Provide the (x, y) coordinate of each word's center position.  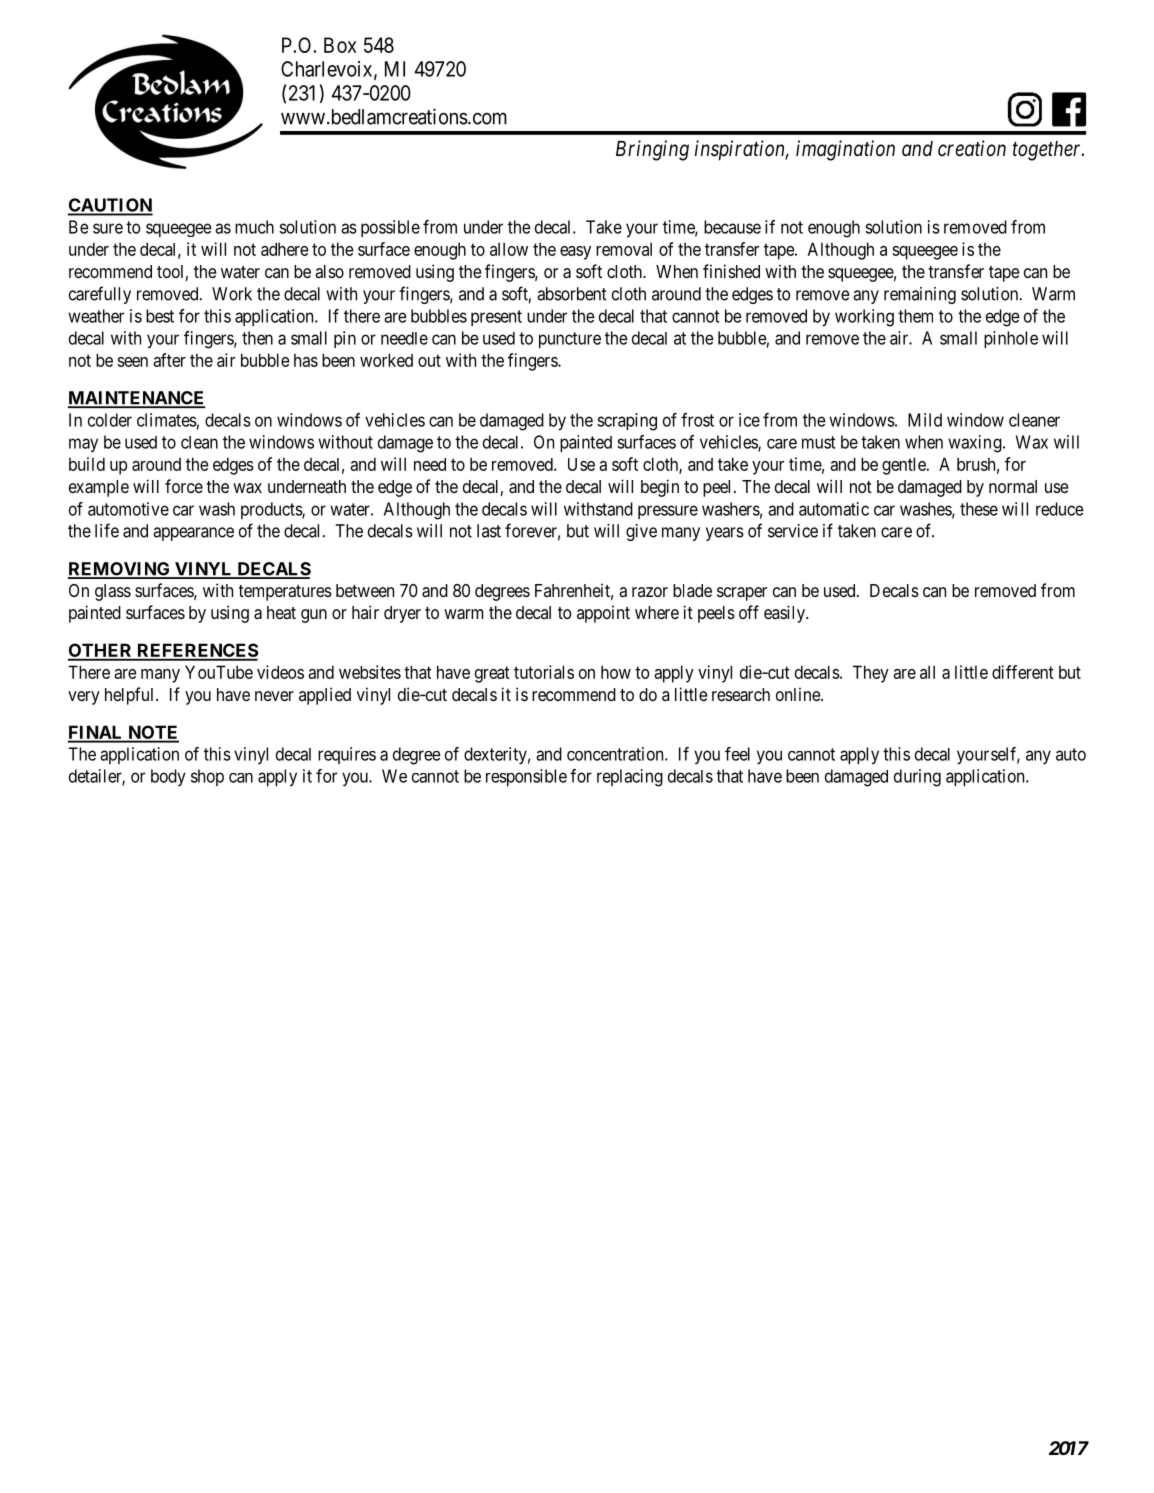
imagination (845, 150)
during (917, 778)
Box (340, 45)
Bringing (652, 150)
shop (207, 777)
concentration (616, 754)
